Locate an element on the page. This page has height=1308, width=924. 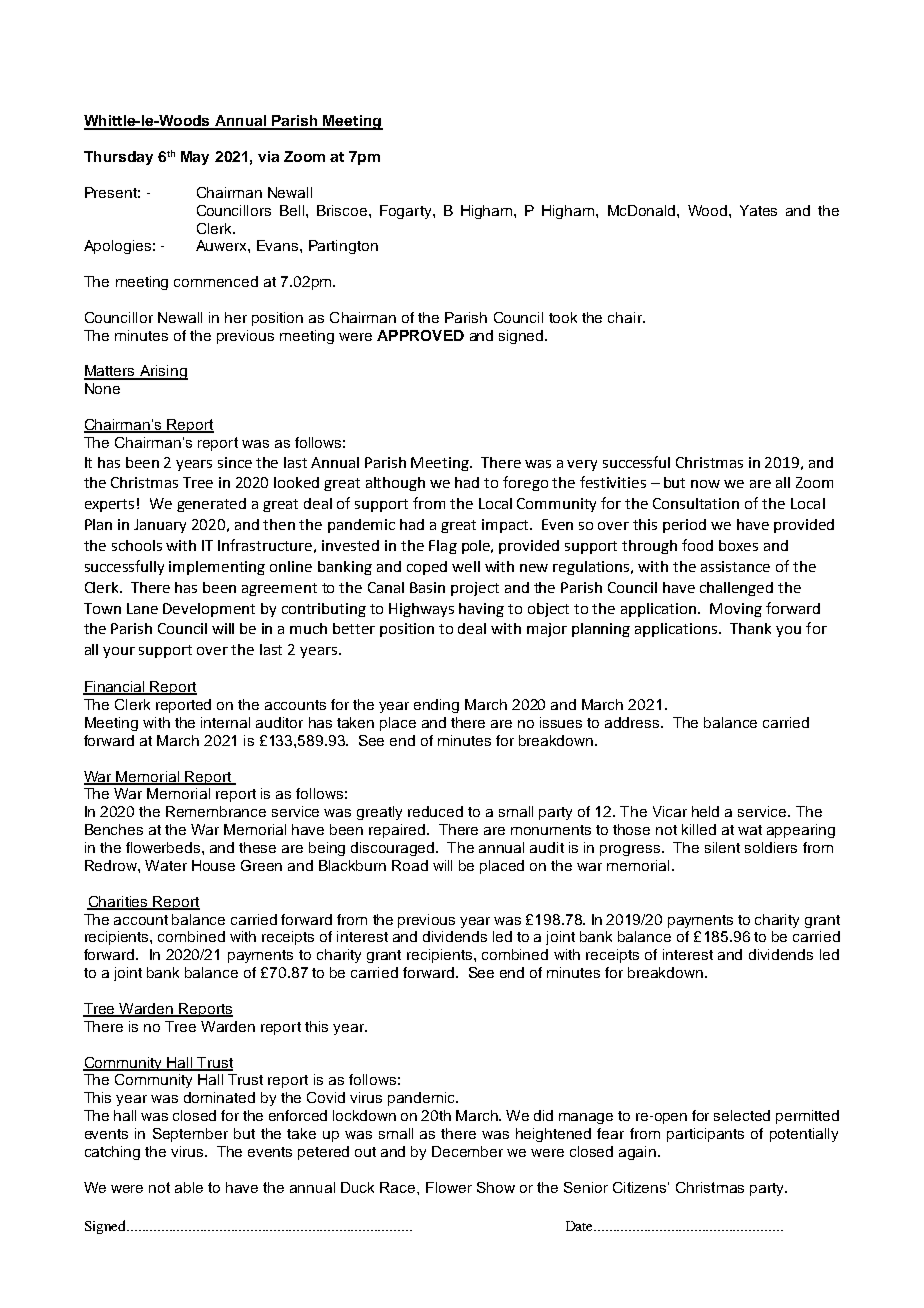
Remembrance is located at coordinates (216, 811).
